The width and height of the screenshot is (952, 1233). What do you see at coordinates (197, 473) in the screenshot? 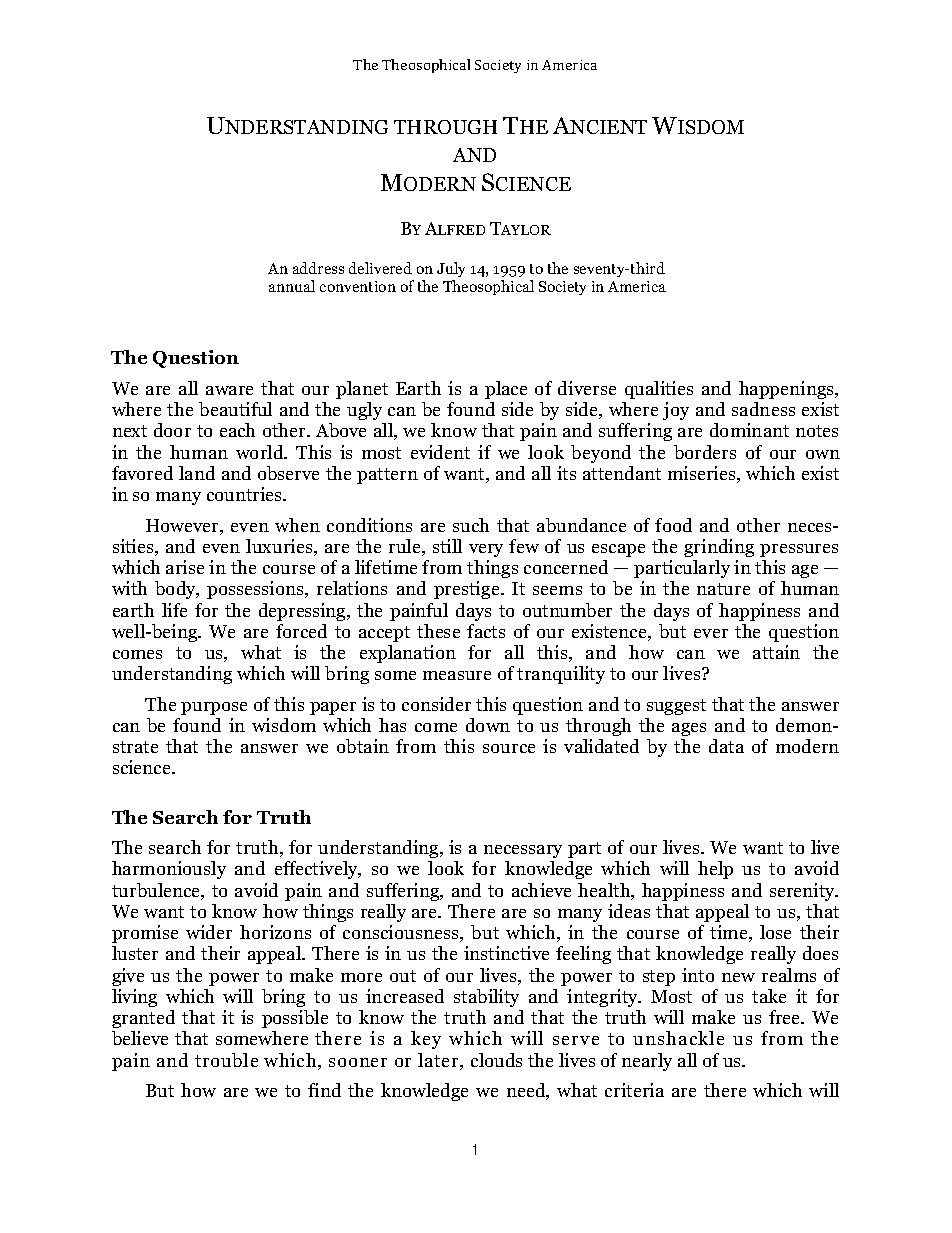
I see `land` at bounding box center [197, 473].
